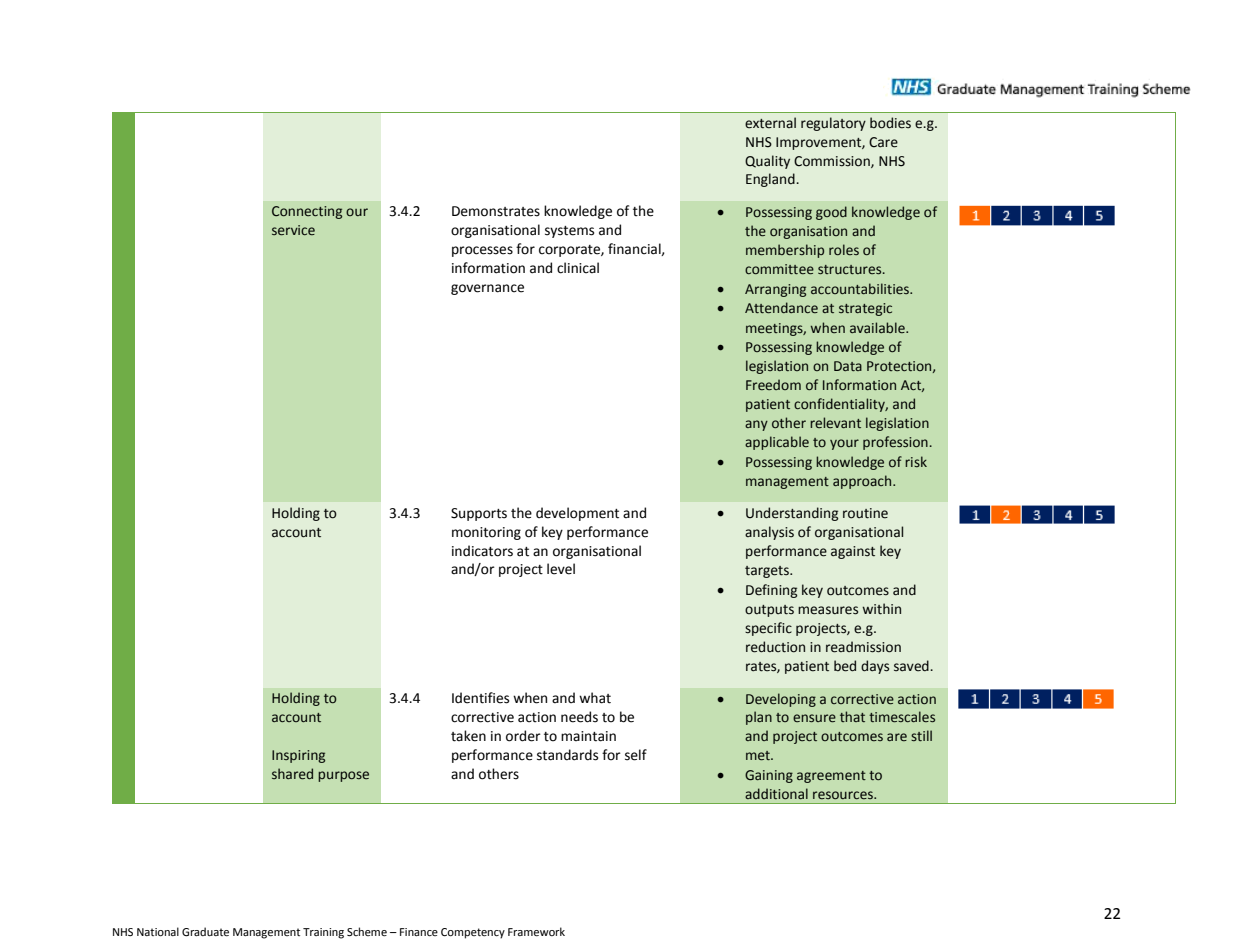 The width and height of the screenshot is (1233, 952). Describe the element at coordinates (845, 666) in the screenshot. I see `bed` at that location.
